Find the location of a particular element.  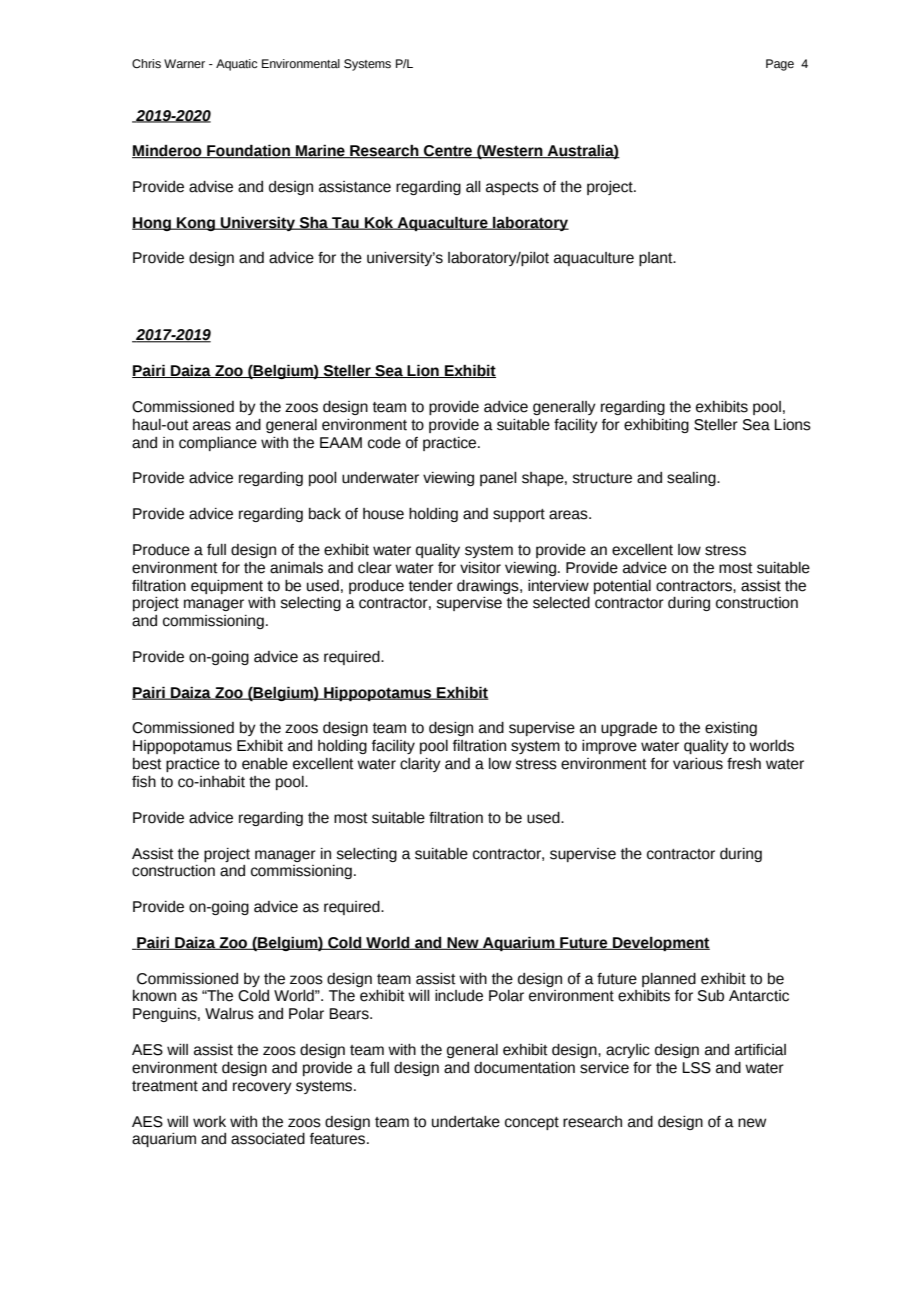

work is located at coordinates (209, 1122).
